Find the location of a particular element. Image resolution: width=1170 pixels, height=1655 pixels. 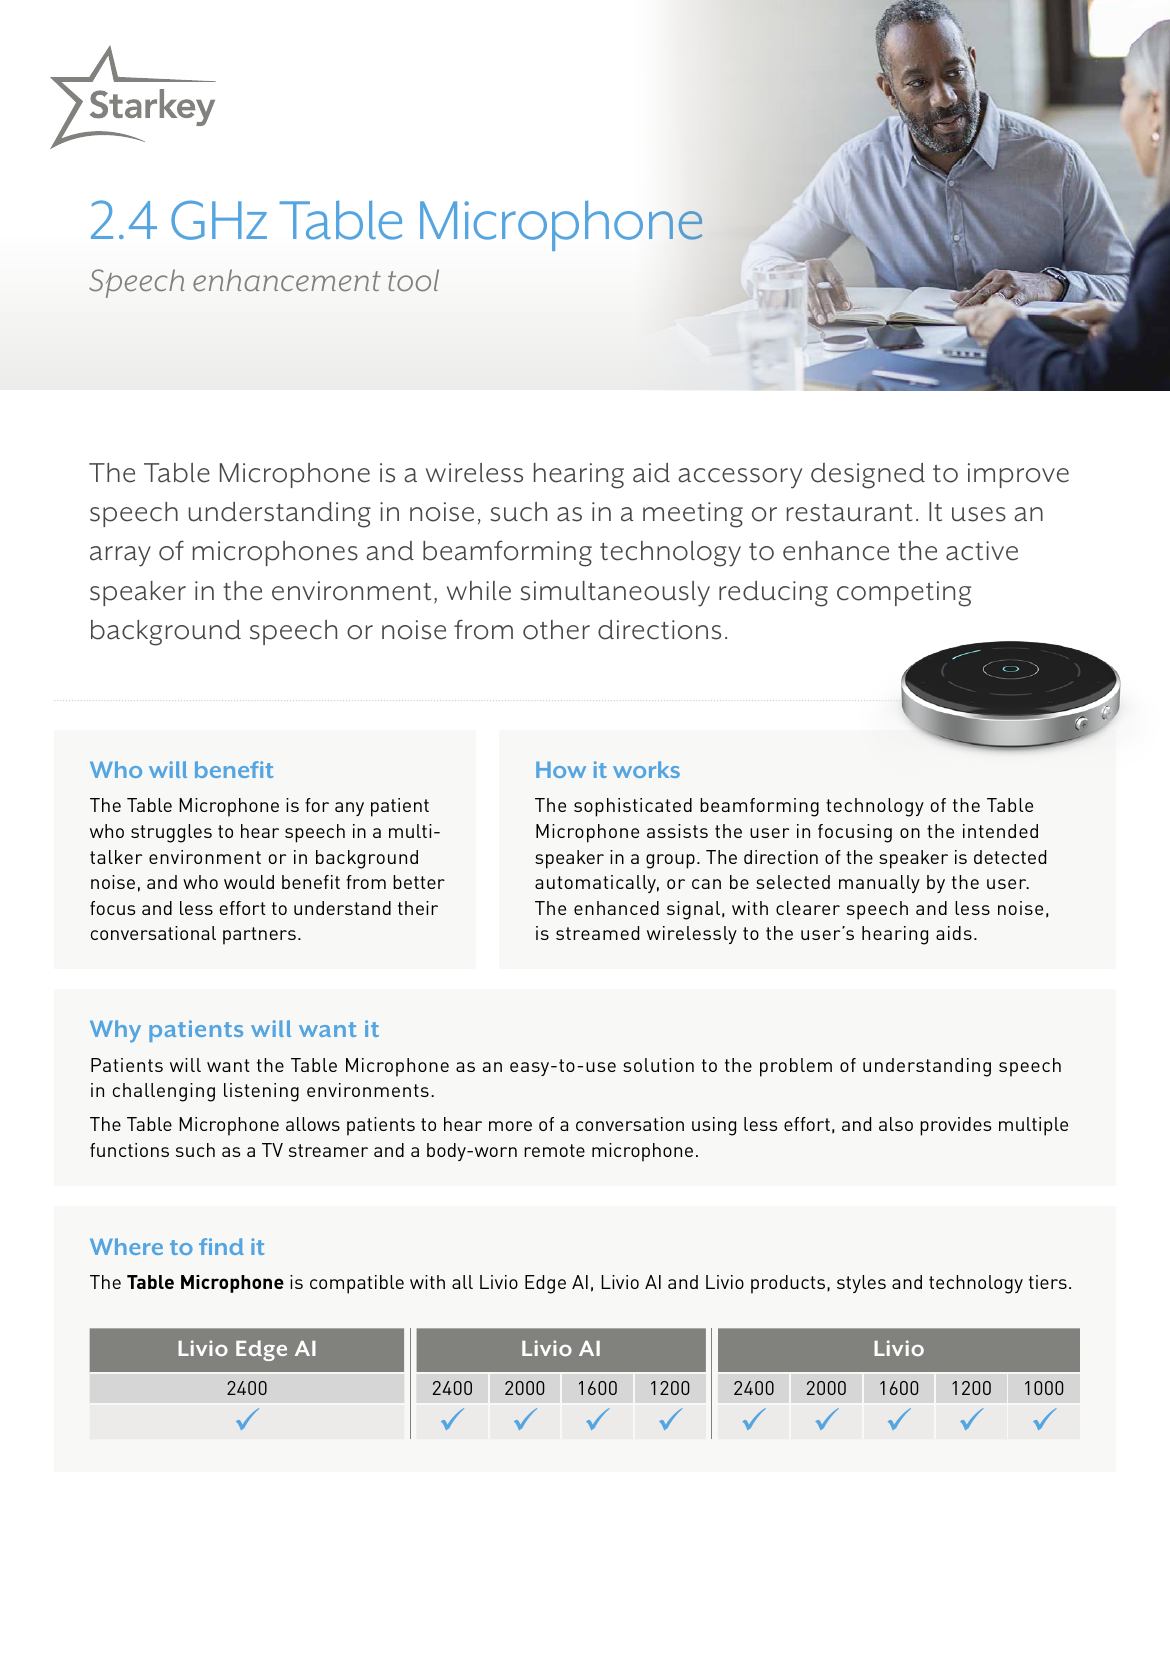

any is located at coordinates (349, 809).
